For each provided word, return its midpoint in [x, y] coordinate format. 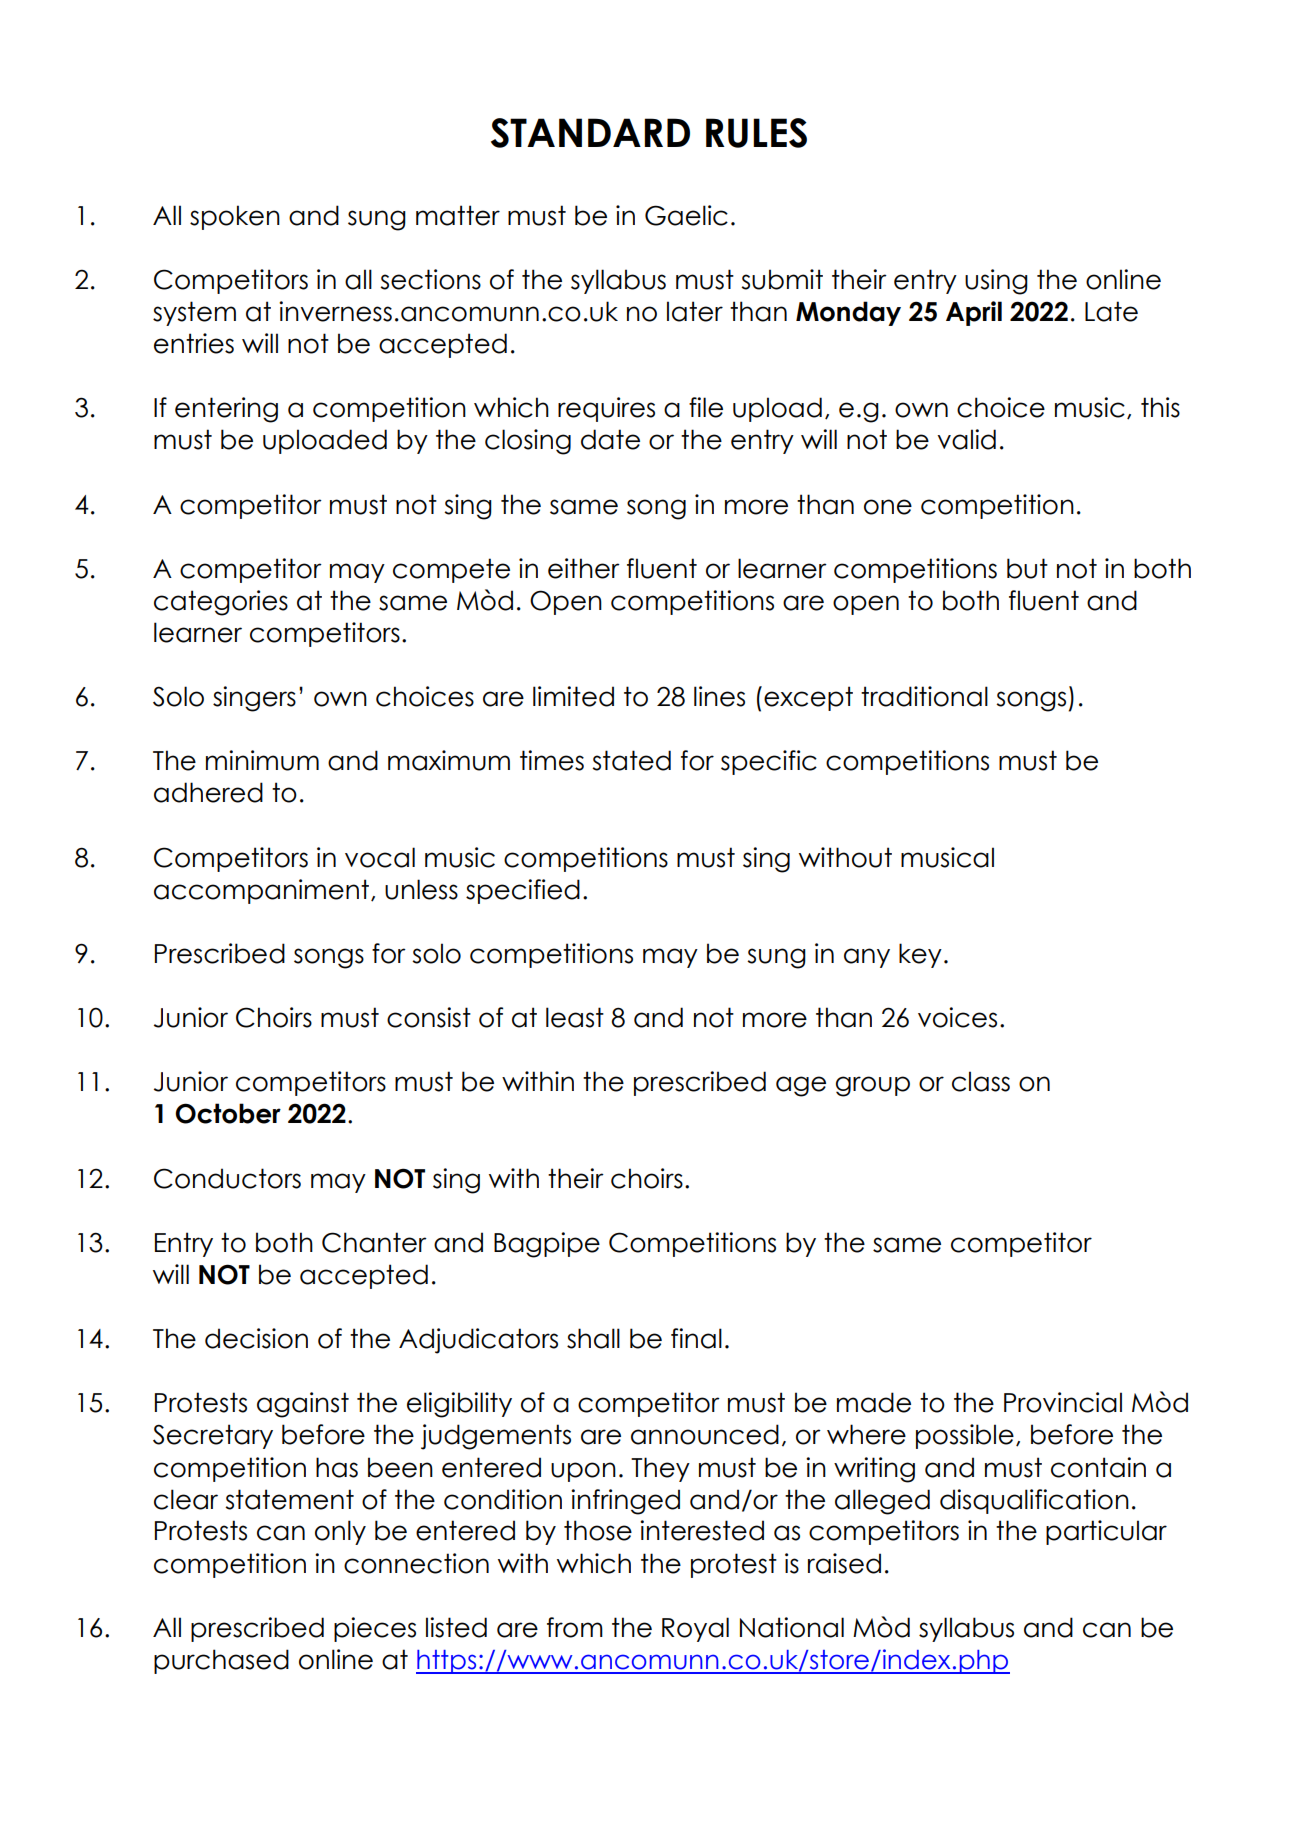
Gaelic [686, 215]
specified [523, 891]
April [974, 313]
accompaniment [261, 891]
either [584, 568]
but [1027, 568]
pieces [375, 1629]
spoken [235, 217]
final [696, 1338]
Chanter [374, 1242]
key [920, 955]
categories [221, 603]
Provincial [1063, 1402]
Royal [695, 1629]
